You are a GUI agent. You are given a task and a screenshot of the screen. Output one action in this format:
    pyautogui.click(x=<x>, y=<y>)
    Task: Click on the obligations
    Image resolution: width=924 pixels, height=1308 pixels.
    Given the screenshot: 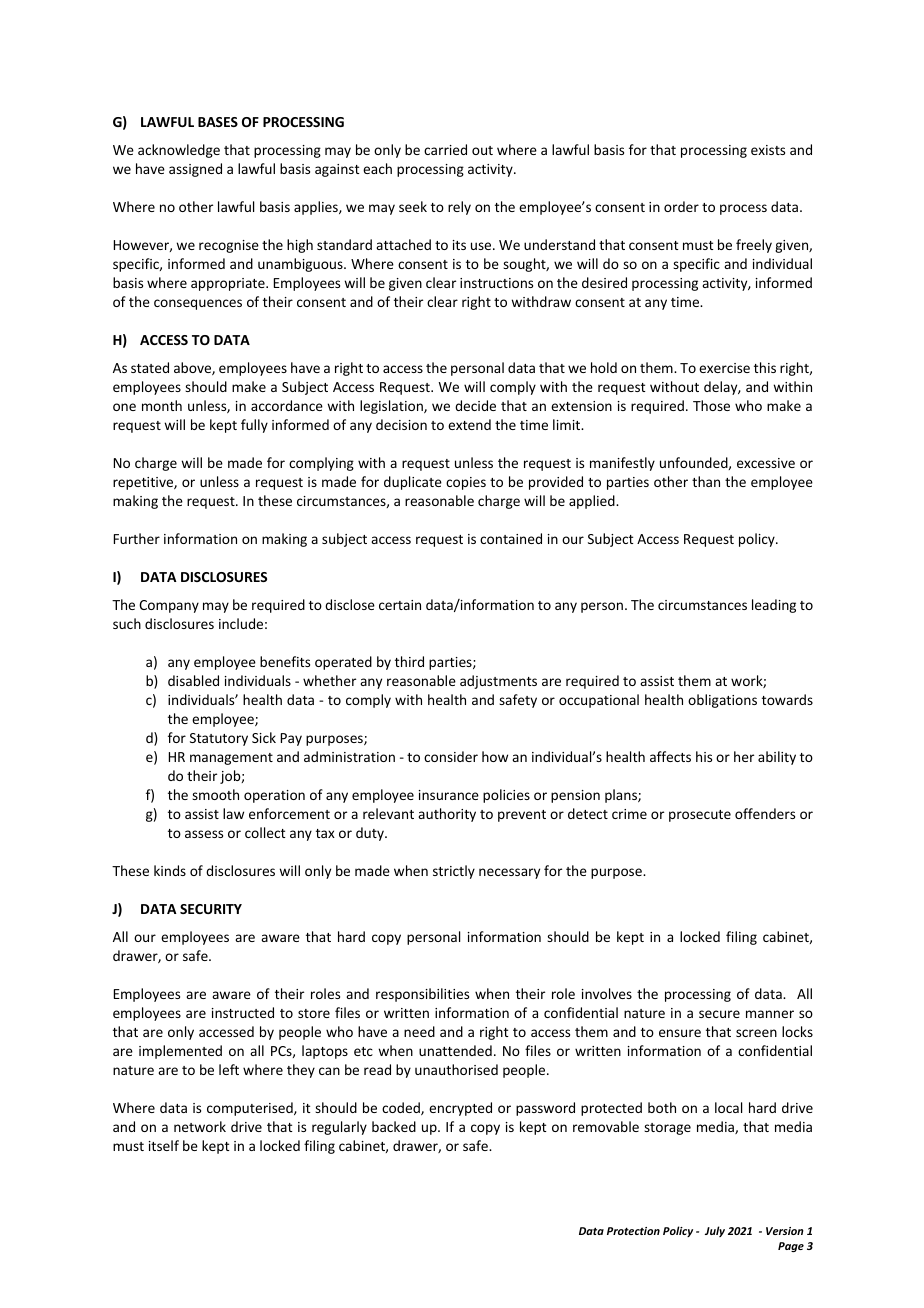 What is the action you would take?
    pyautogui.click(x=722, y=701)
